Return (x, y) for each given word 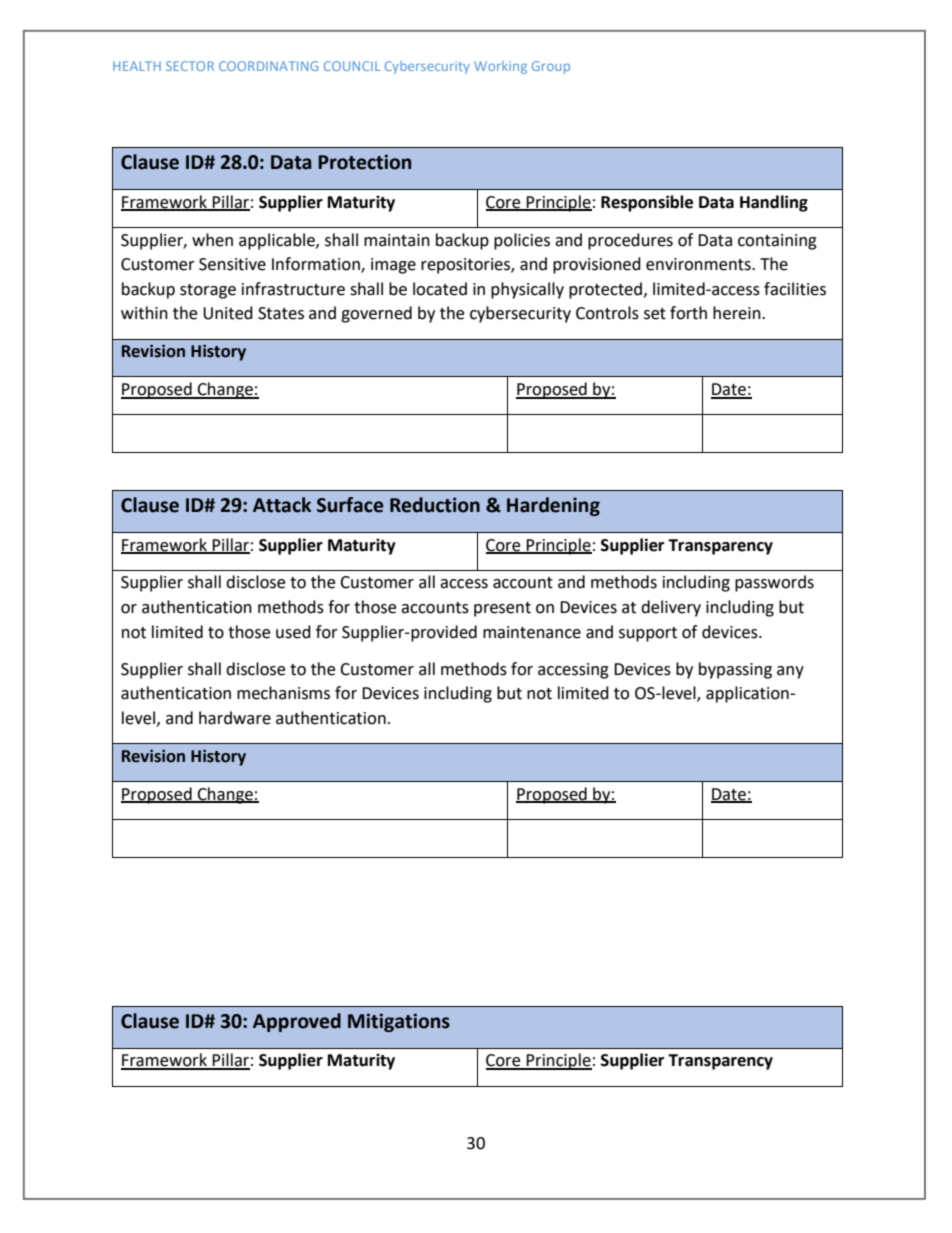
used (293, 632)
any (790, 672)
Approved (297, 1022)
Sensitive (232, 264)
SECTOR (190, 66)
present (502, 609)
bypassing (735, 670)
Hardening (553, 506)
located (440, 289)
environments (699, 264)
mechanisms (283, 693)
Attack (282, 505)
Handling (774, 203)
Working (500, 67)
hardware (235, 718)
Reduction (435, 505)
